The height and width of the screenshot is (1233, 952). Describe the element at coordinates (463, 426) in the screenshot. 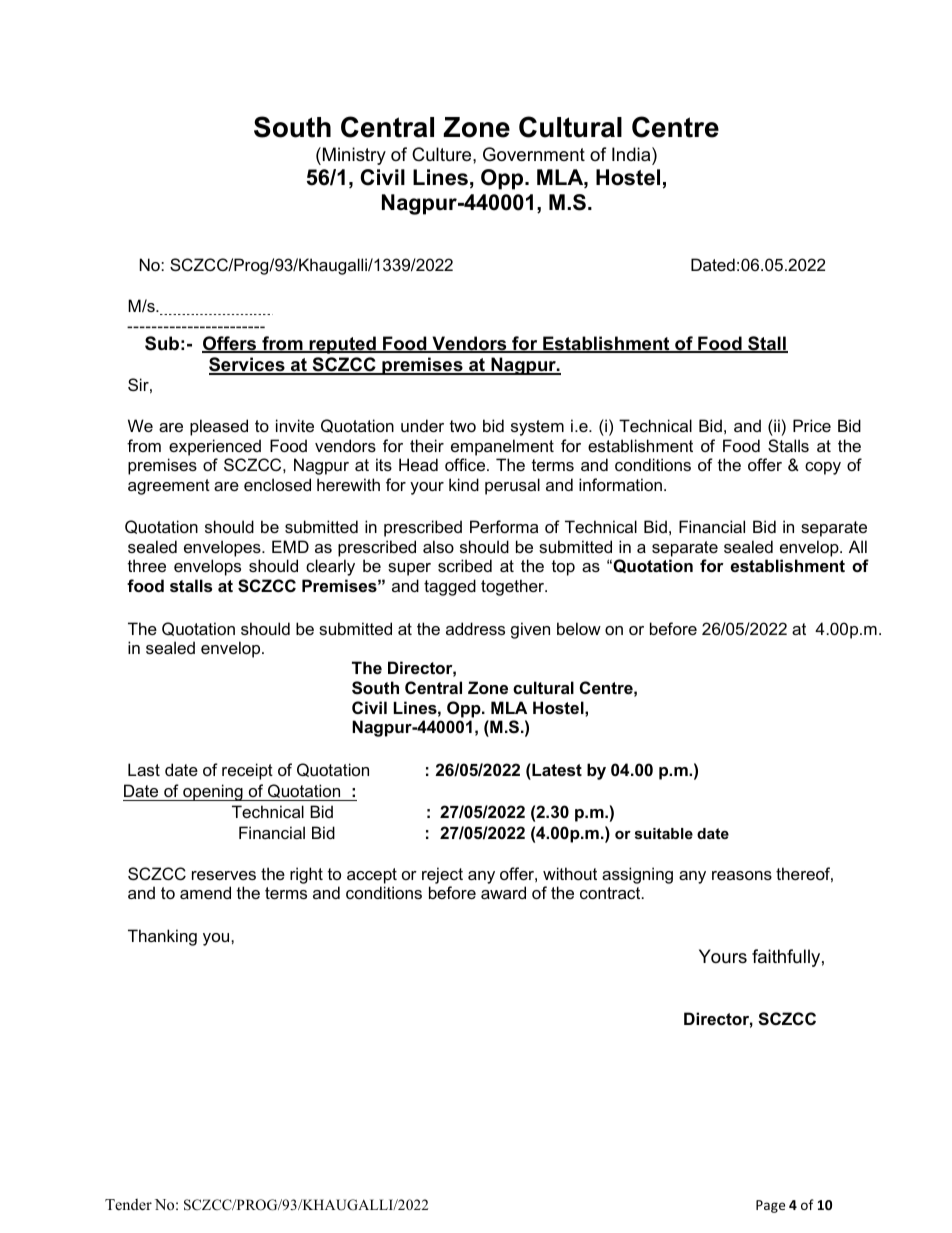

I see `two` at that location.
